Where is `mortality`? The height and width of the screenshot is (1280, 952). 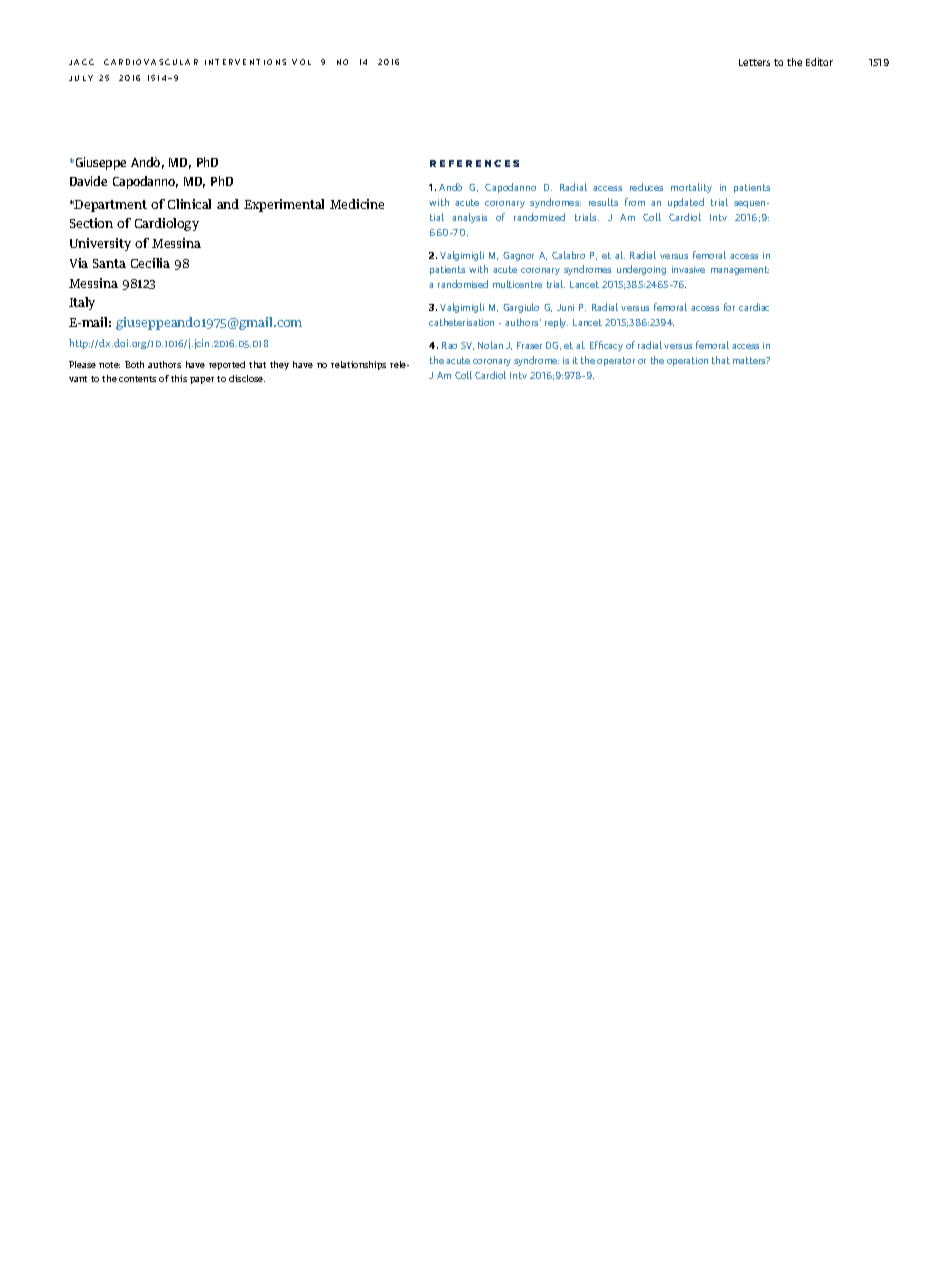 mortality is located at coordinates (691, 188).
